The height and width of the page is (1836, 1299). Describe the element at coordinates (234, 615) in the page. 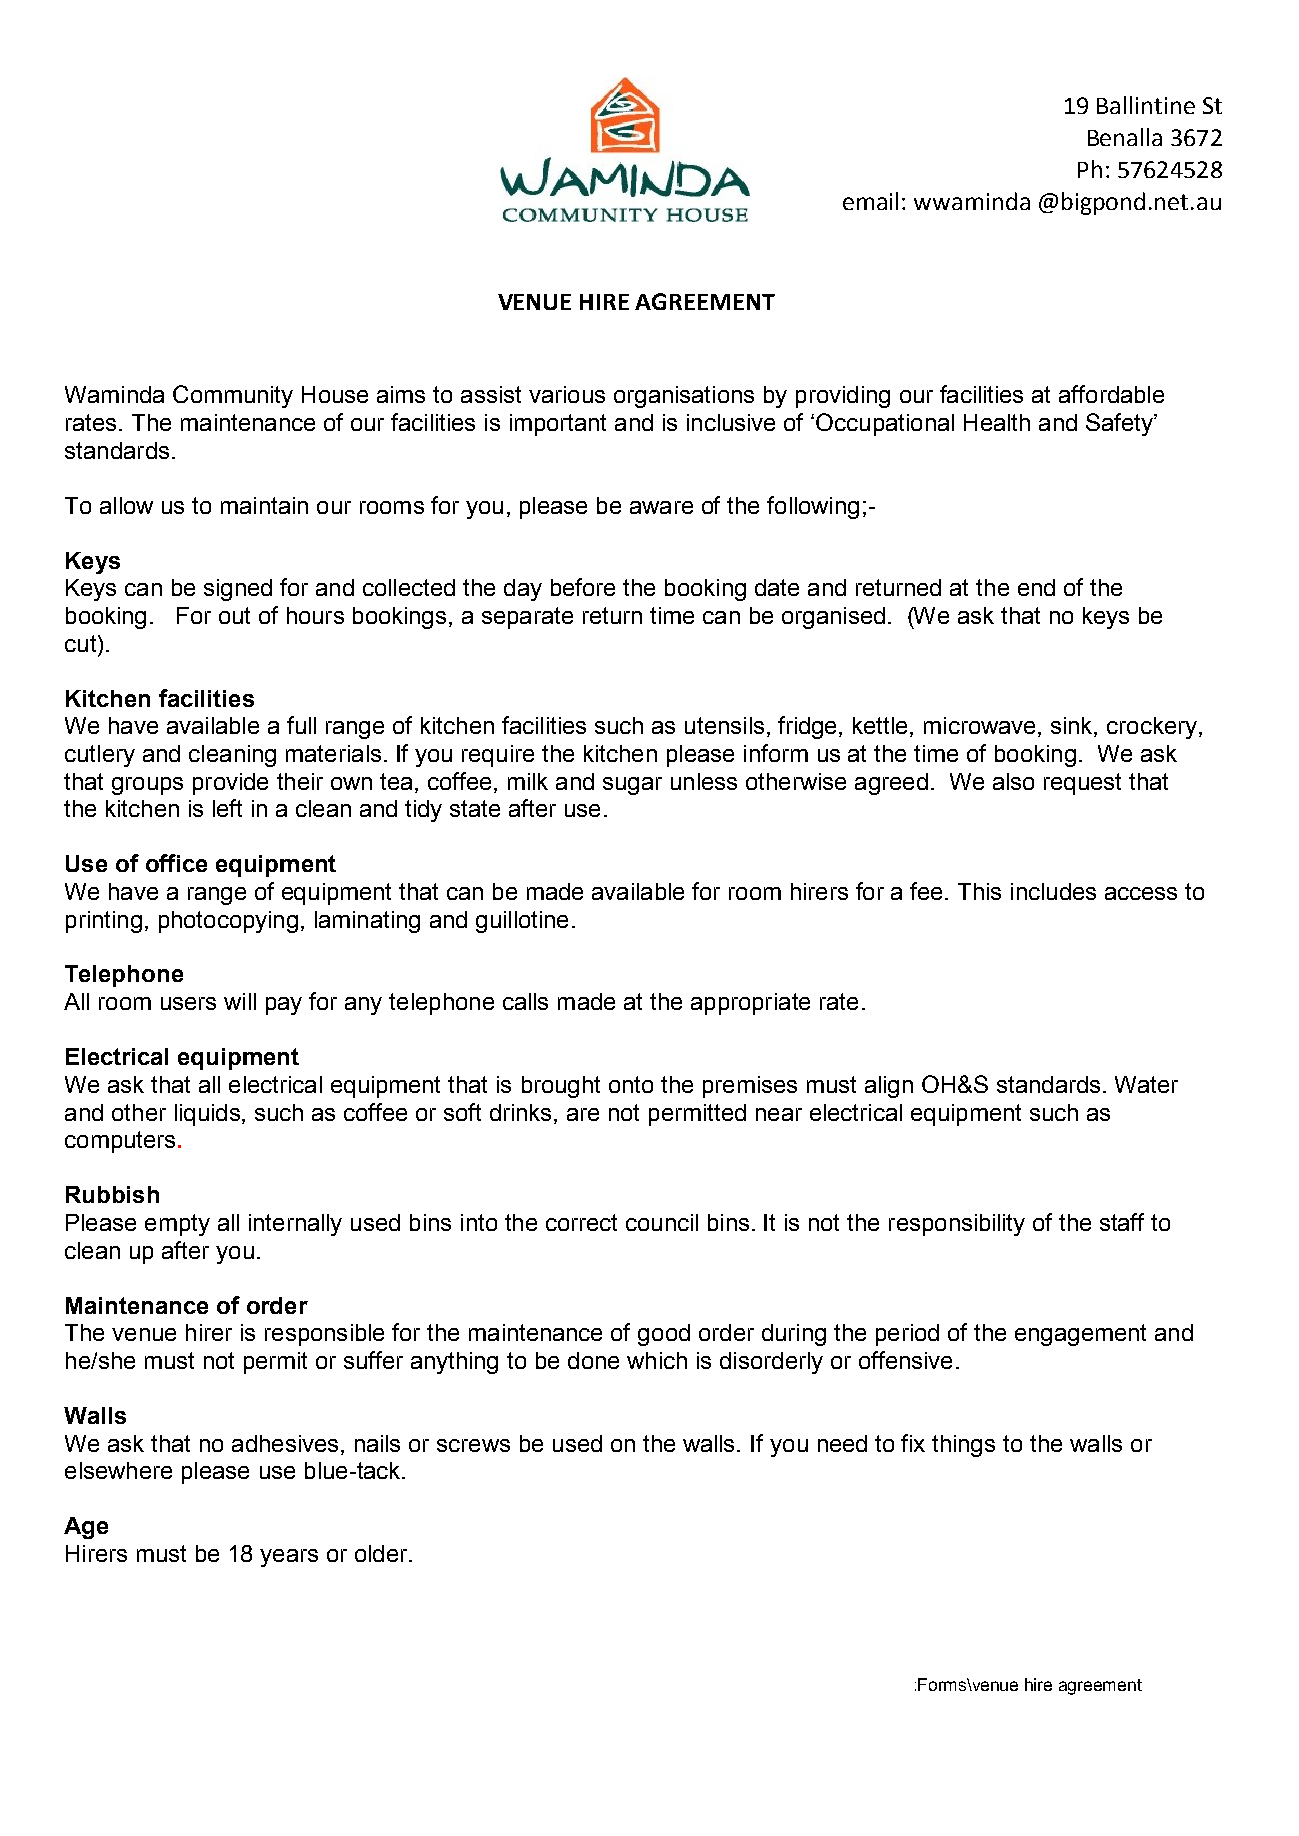

I see `out` at that location.
